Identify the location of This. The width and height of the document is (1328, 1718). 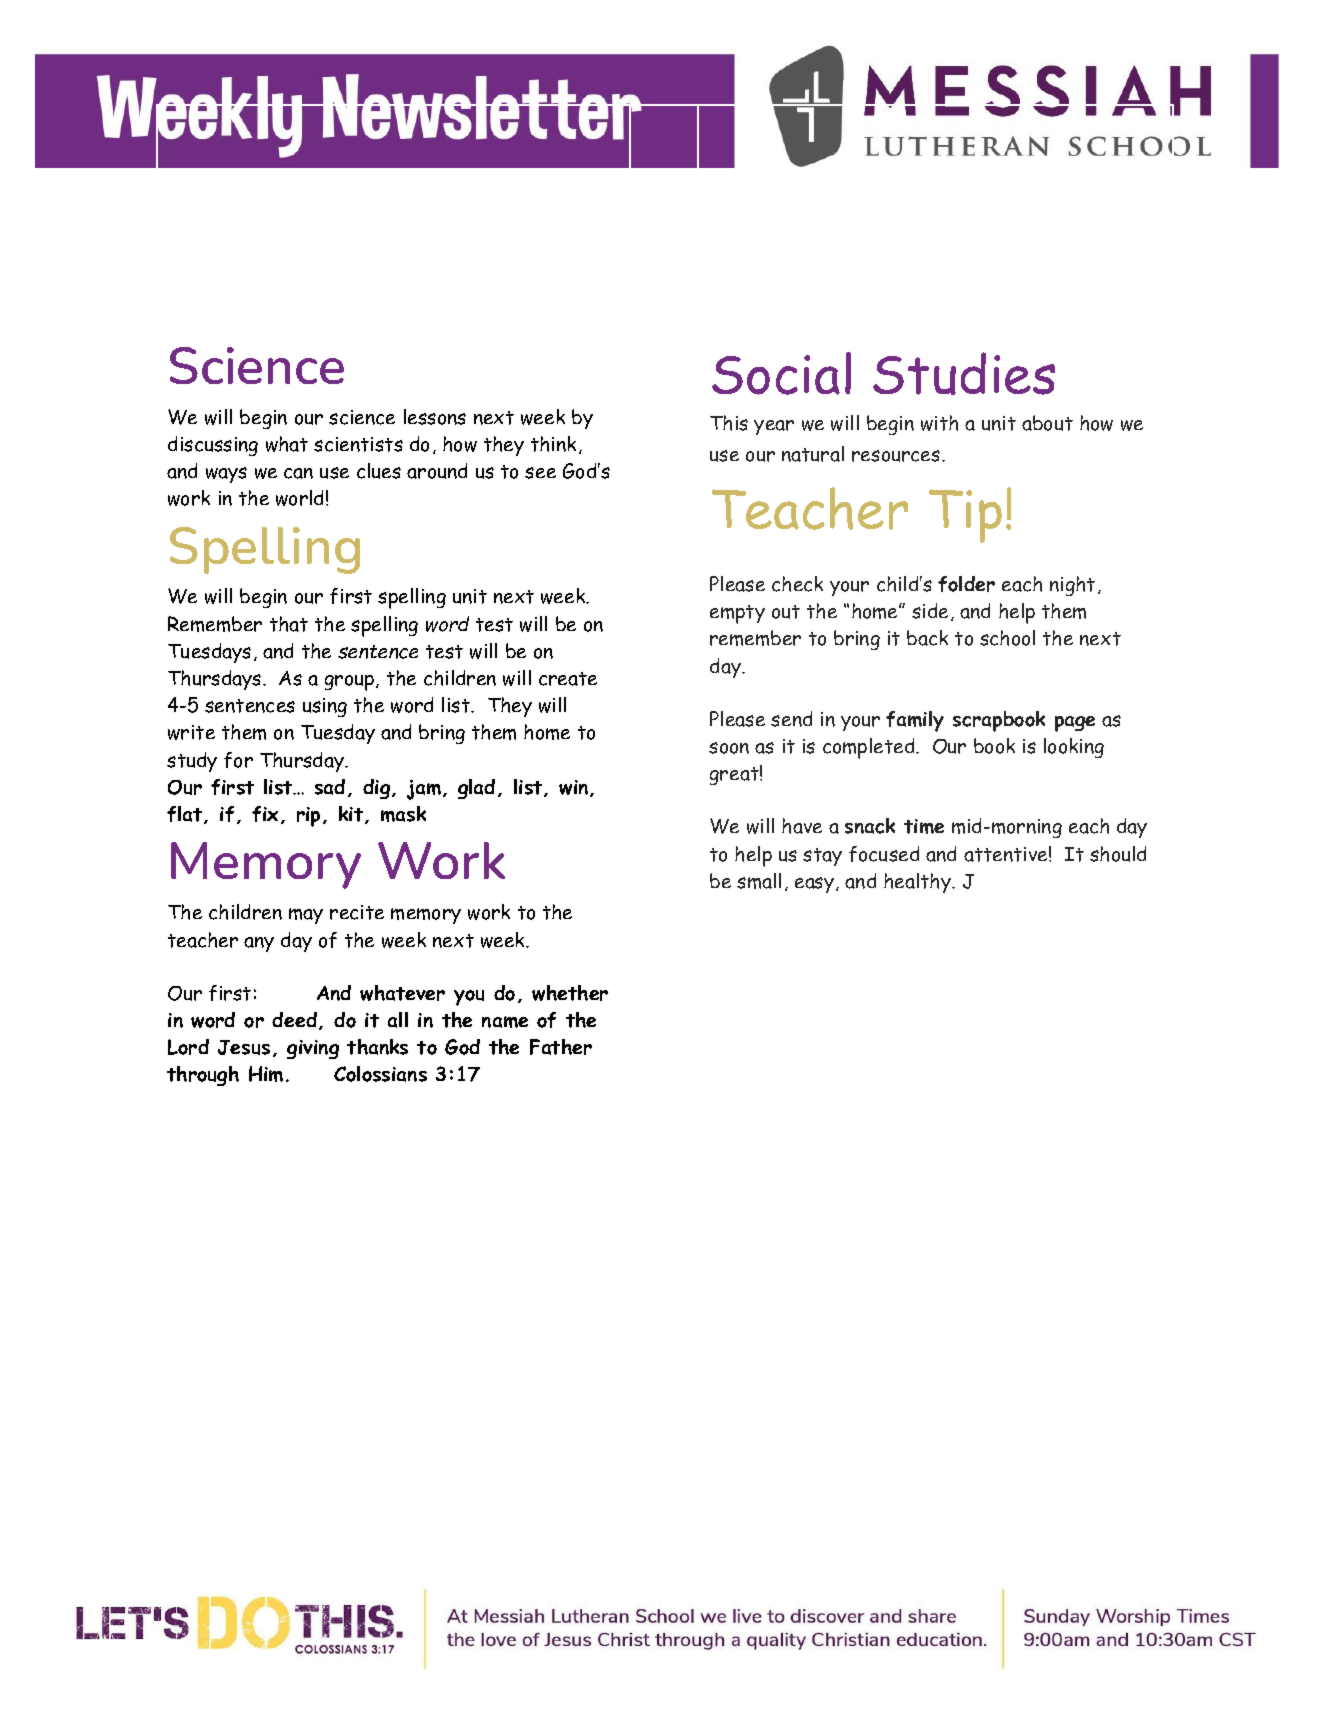
(729, 423).
